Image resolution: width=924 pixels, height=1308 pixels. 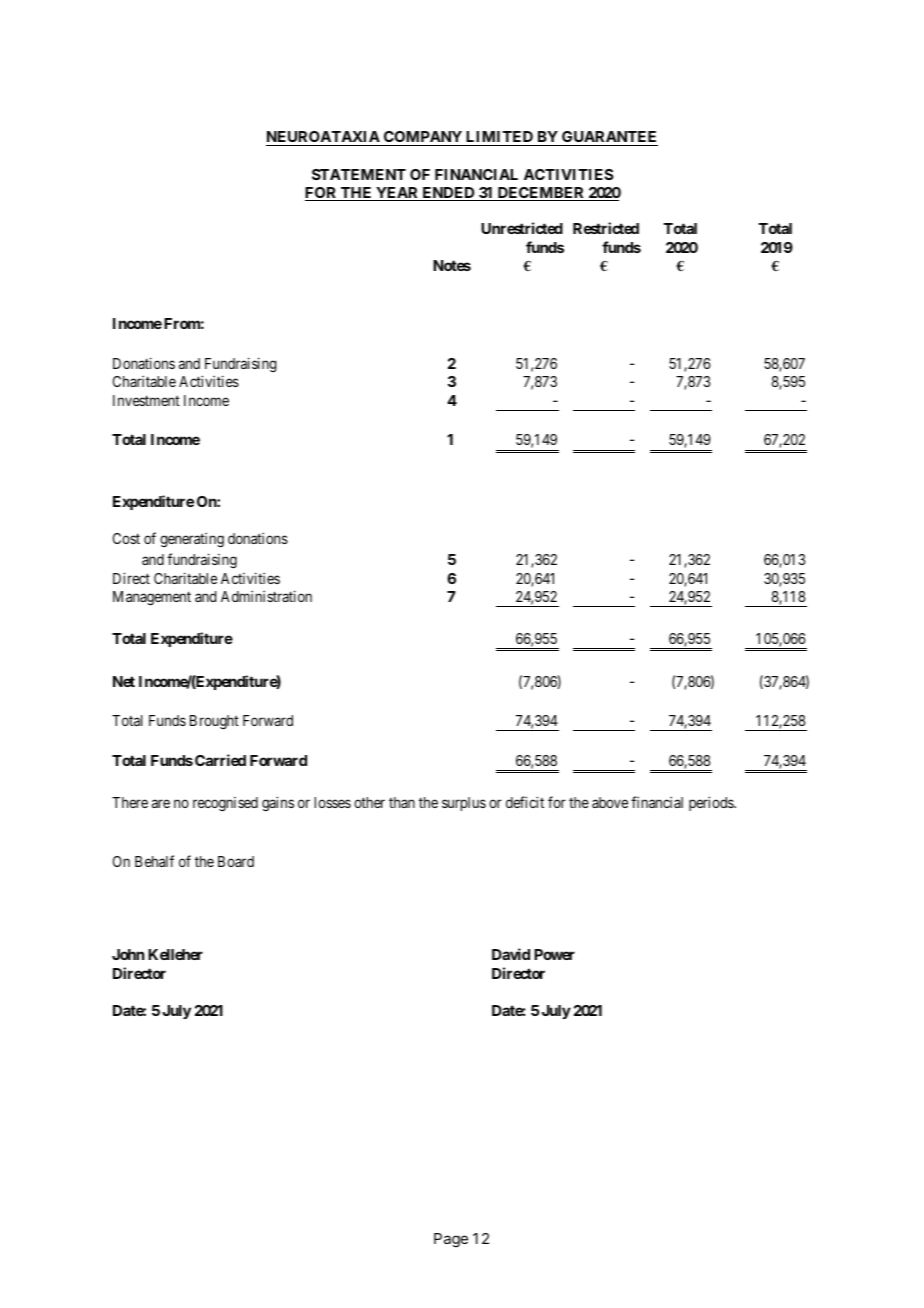 I want to click on Page, so click(x=451, y=1240).
